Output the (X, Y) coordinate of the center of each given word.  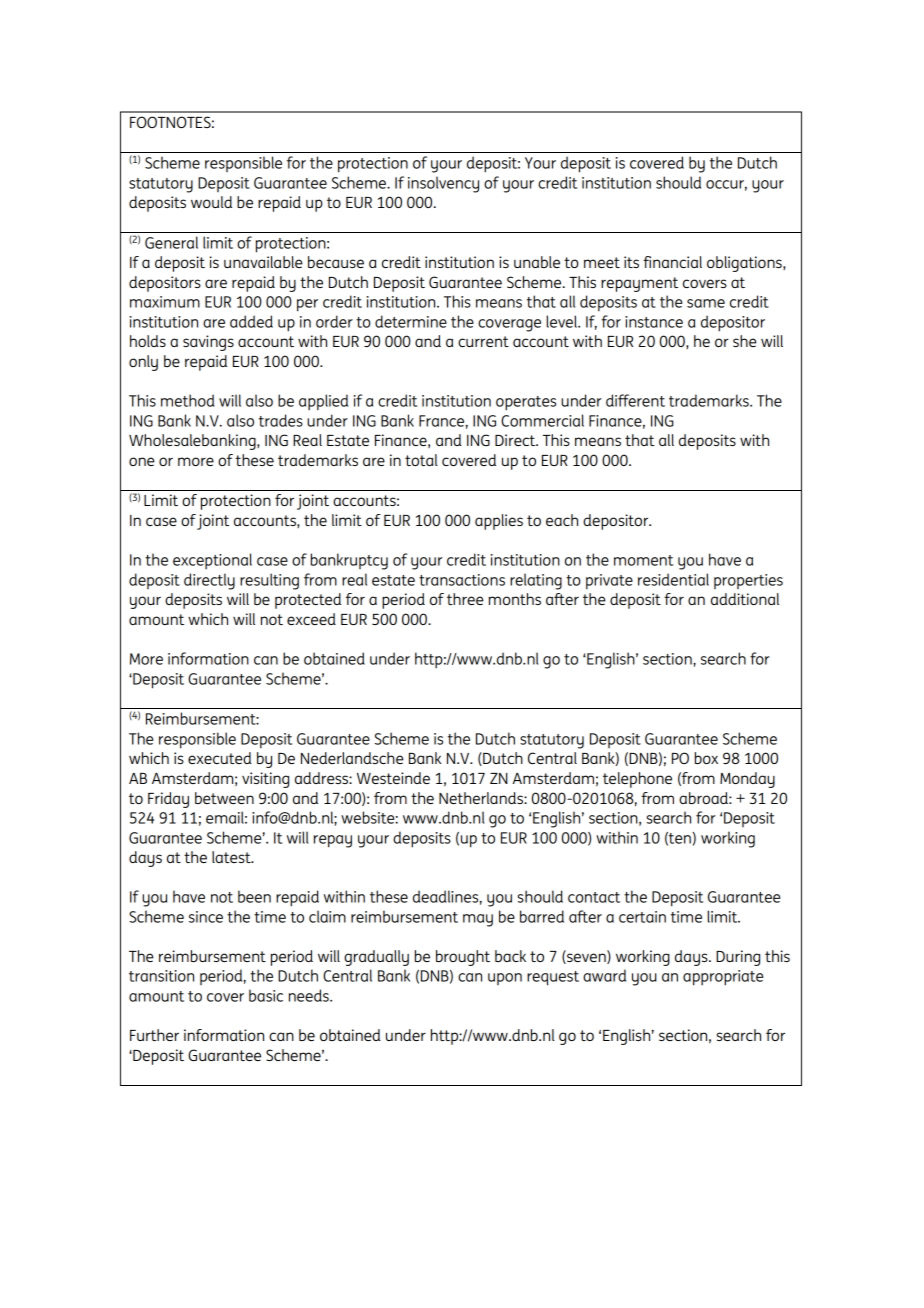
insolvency (443, 184)
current (483, 341)
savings (208, 343)
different (635, 400)
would (211, 202)
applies (499, 522)
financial (672, 262)
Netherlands (482, 798)
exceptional (212, 561)
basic (266, 995)
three (465, 599)
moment (643, 560)
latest (232, 857)
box (706, 758)
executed (220, 758)
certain (642, 917)
